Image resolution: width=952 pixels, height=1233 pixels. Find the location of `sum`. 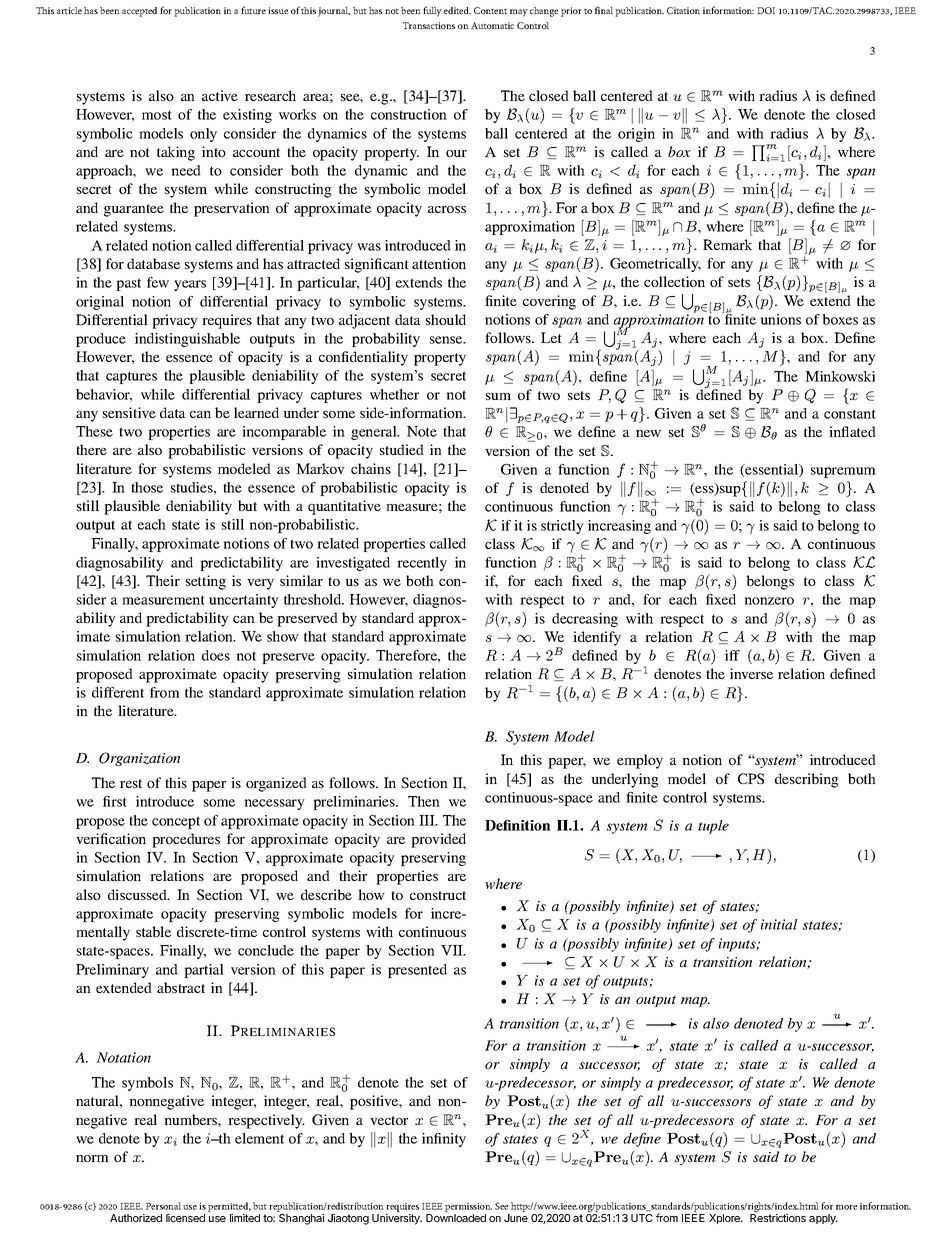

sum is located at coordinates (498, 396).
